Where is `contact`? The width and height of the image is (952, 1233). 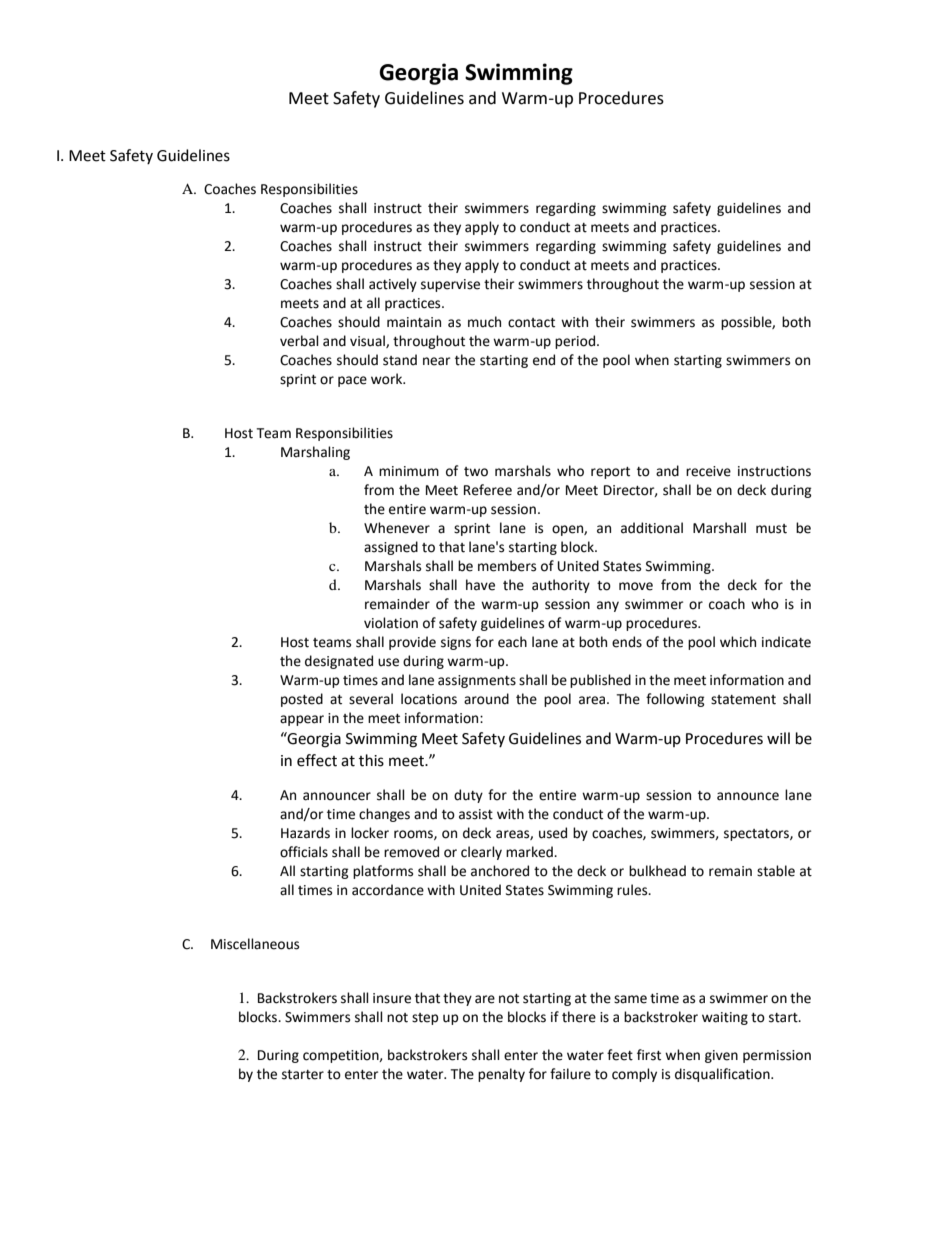
contact is located at coordinates (531, 323).
